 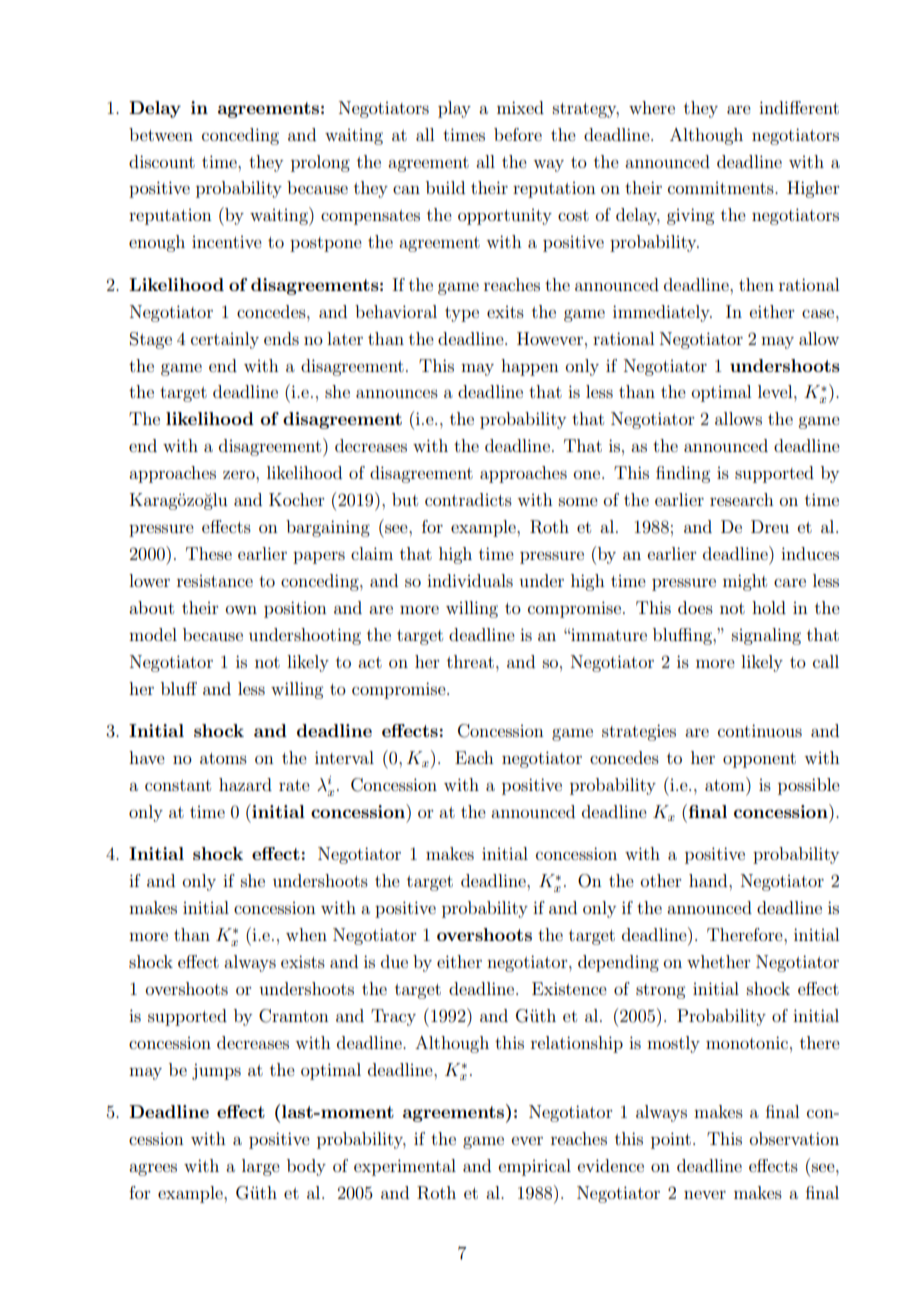 What do you see at coordinates (794, 1138) in the document?
I see `observation` at bounding box center [794, 1138].
